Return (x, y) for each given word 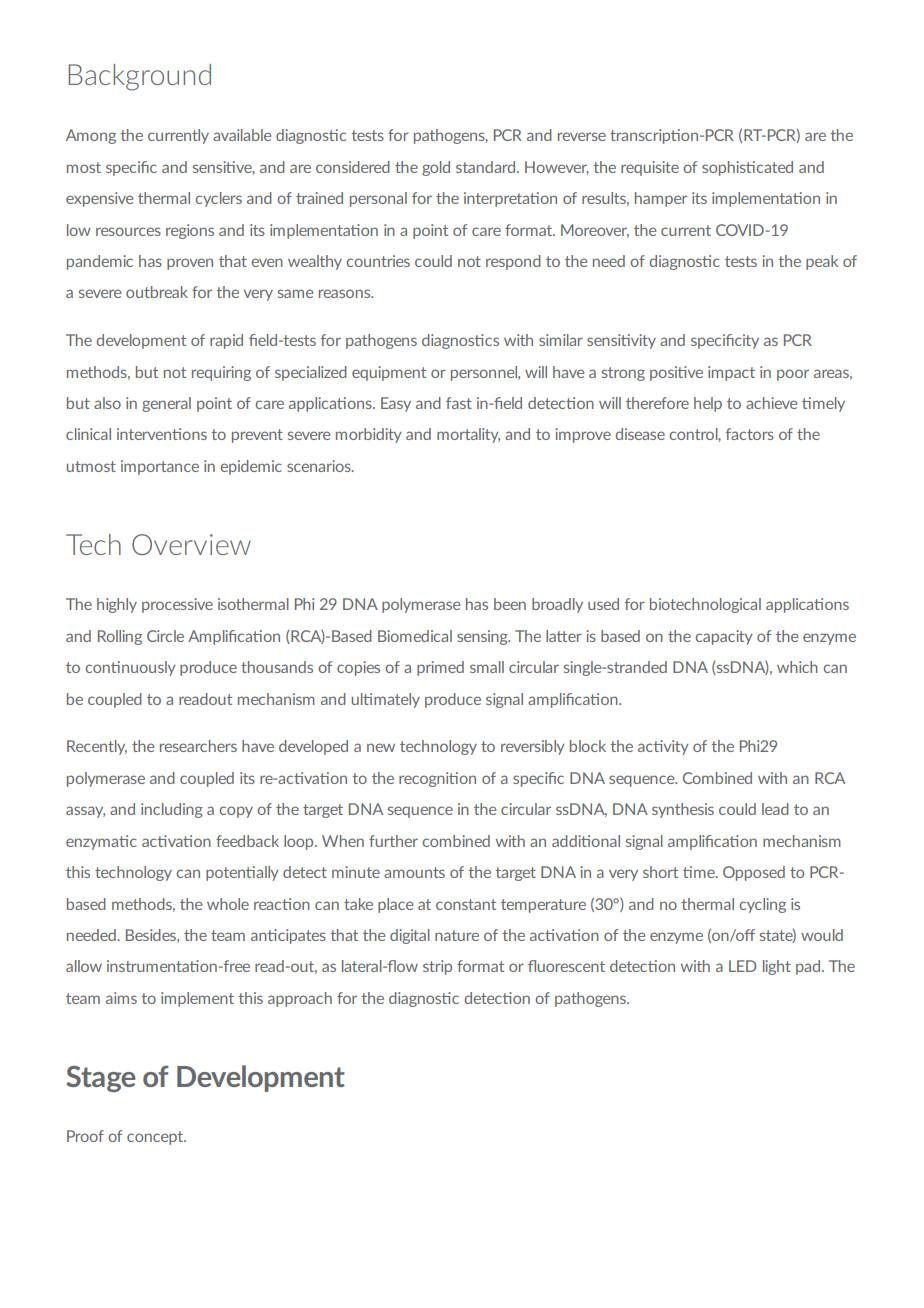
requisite (650, 168)
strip (437, 967)
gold (436, 168)
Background (139, 77)
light (777, 967)
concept (156, 1138)
